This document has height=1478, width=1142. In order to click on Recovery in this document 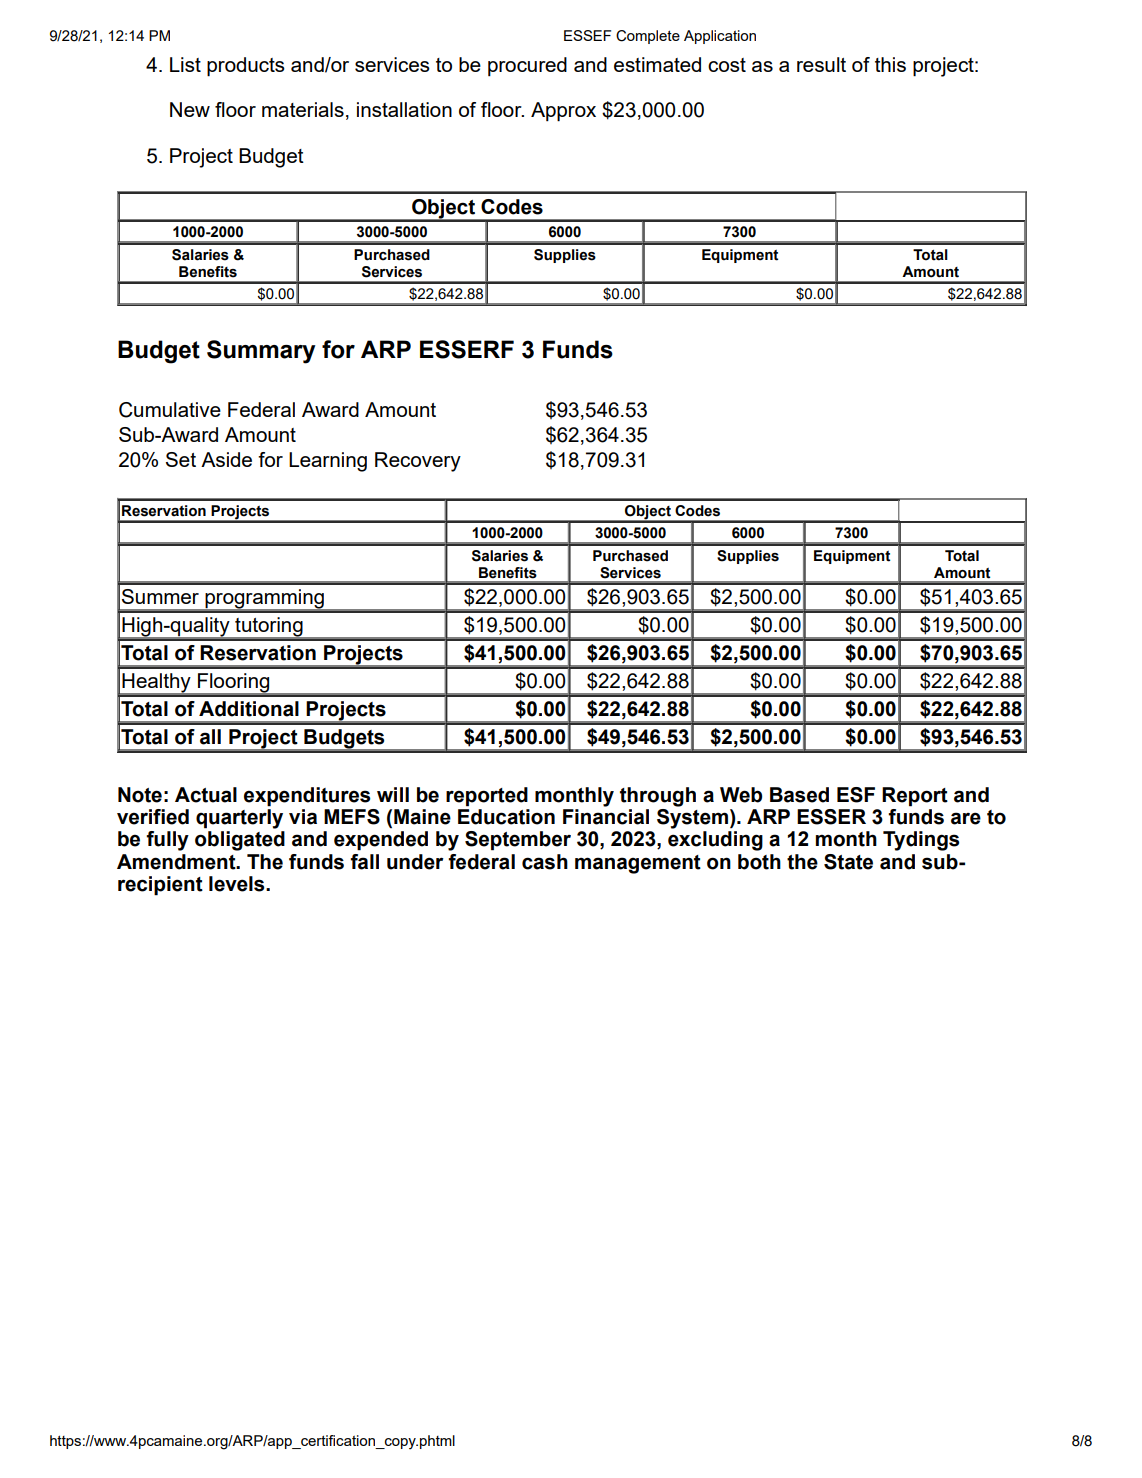, I will do `click(418, 462)`.
